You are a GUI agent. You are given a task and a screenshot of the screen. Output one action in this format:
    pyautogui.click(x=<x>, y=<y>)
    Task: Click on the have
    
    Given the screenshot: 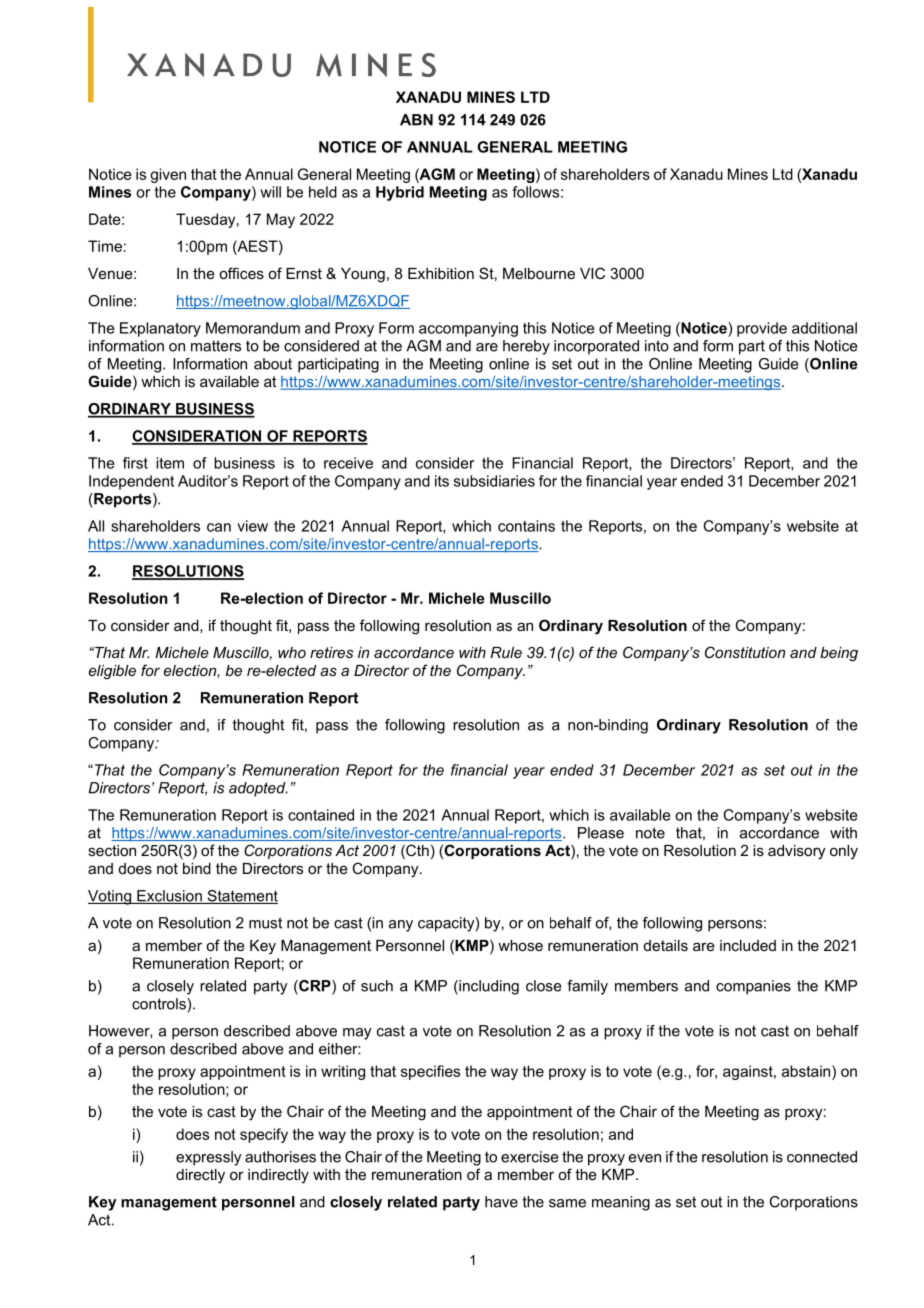 What is the action you would take?
    pyautogui.click(x=501, y=1202)
